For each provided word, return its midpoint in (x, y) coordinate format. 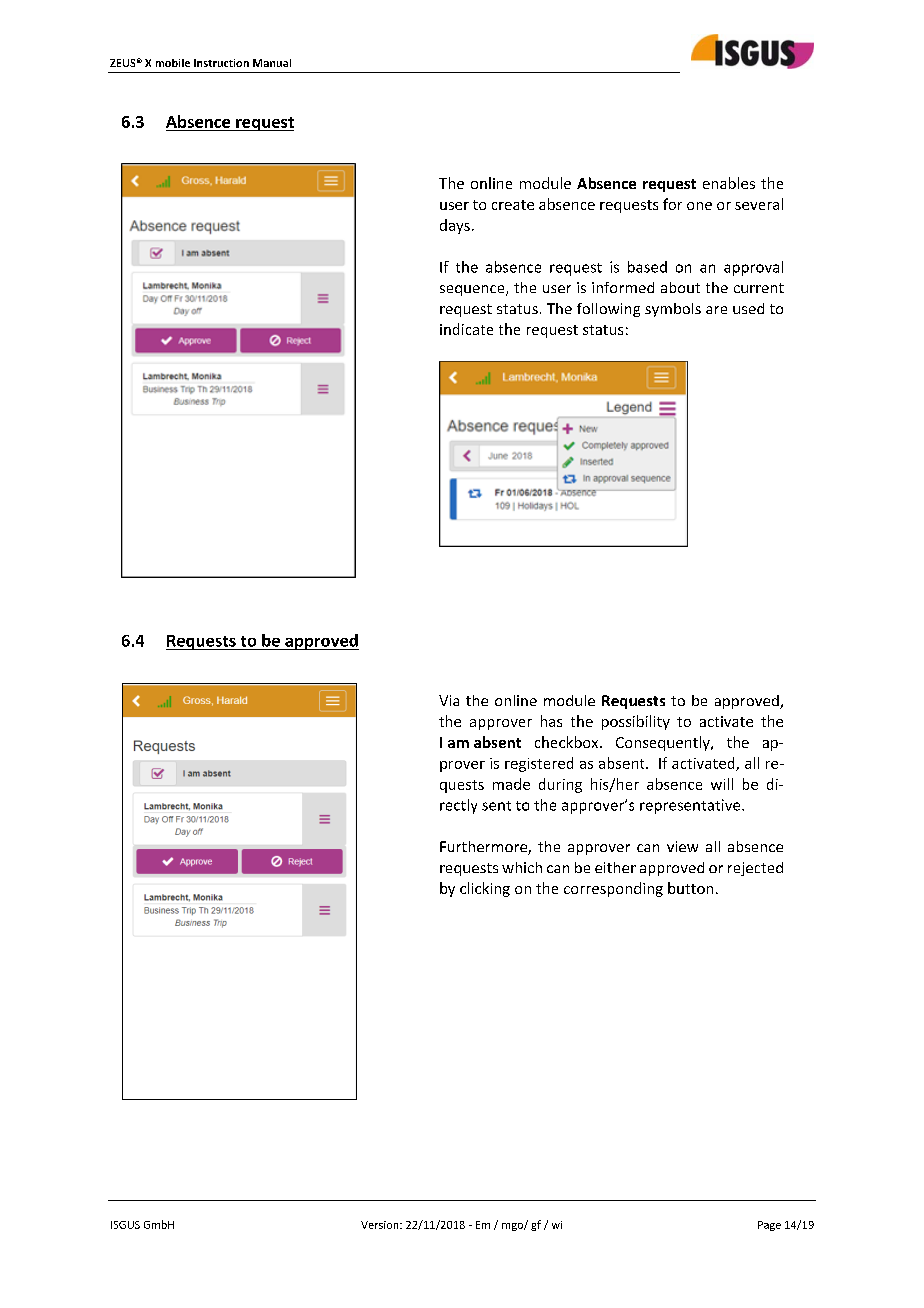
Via (449, 700)
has (551, 721)
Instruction (221, 63)
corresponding (613, 889)
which (522, 867)
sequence (473, 290)
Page (769, 1226)
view (682, 846)
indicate (466, 329)
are (716, 310)
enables (729, 183)
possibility (636, 722)
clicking (485, 889)
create (513, 205)
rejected (755, 869)
